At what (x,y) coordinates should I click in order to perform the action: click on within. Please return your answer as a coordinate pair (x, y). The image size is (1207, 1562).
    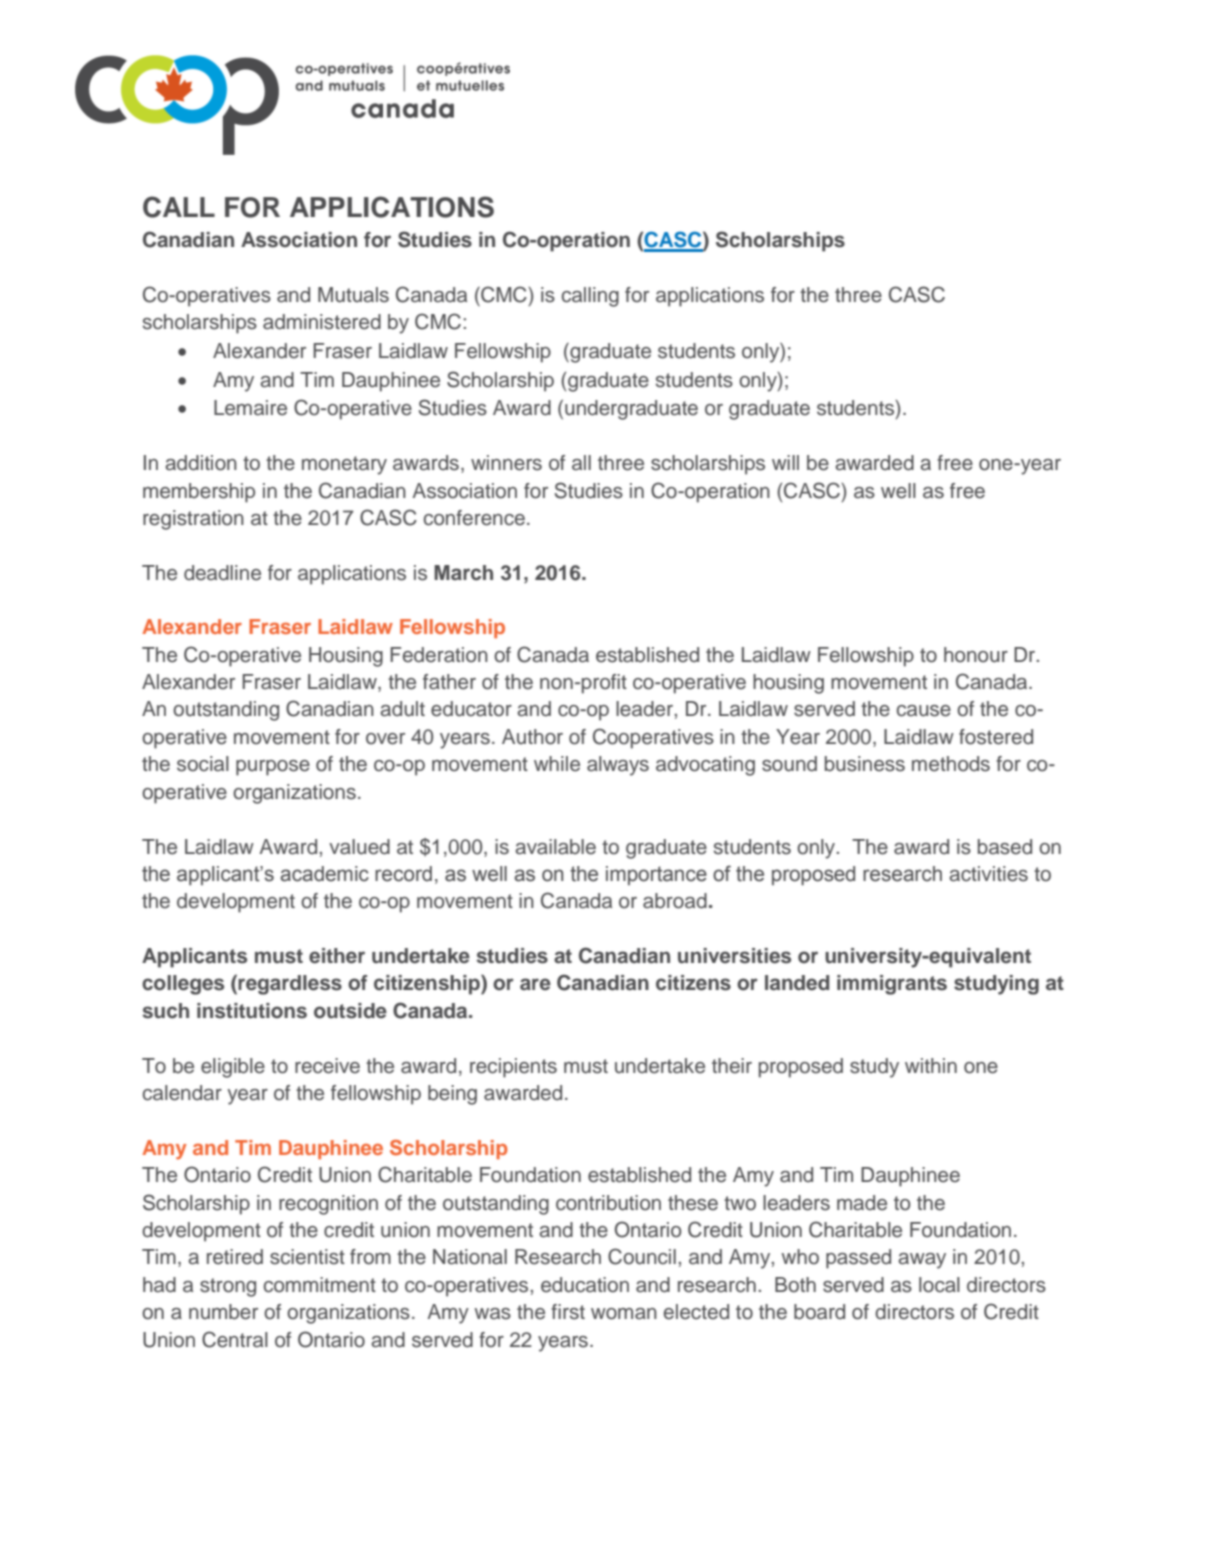
    Looking at the image, I should click on (931, 1065).
